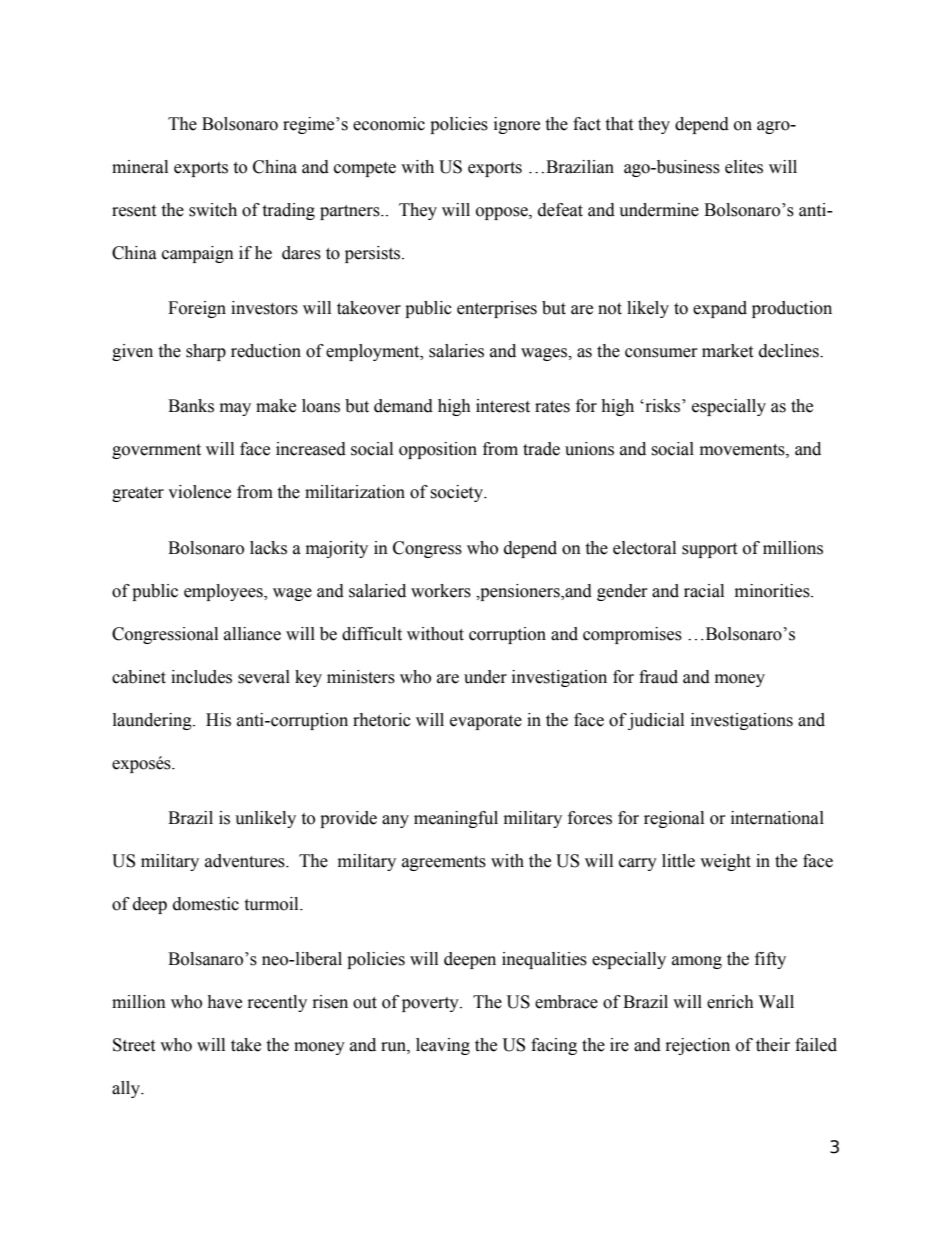  I want to click on switch, so click(213, 210).
